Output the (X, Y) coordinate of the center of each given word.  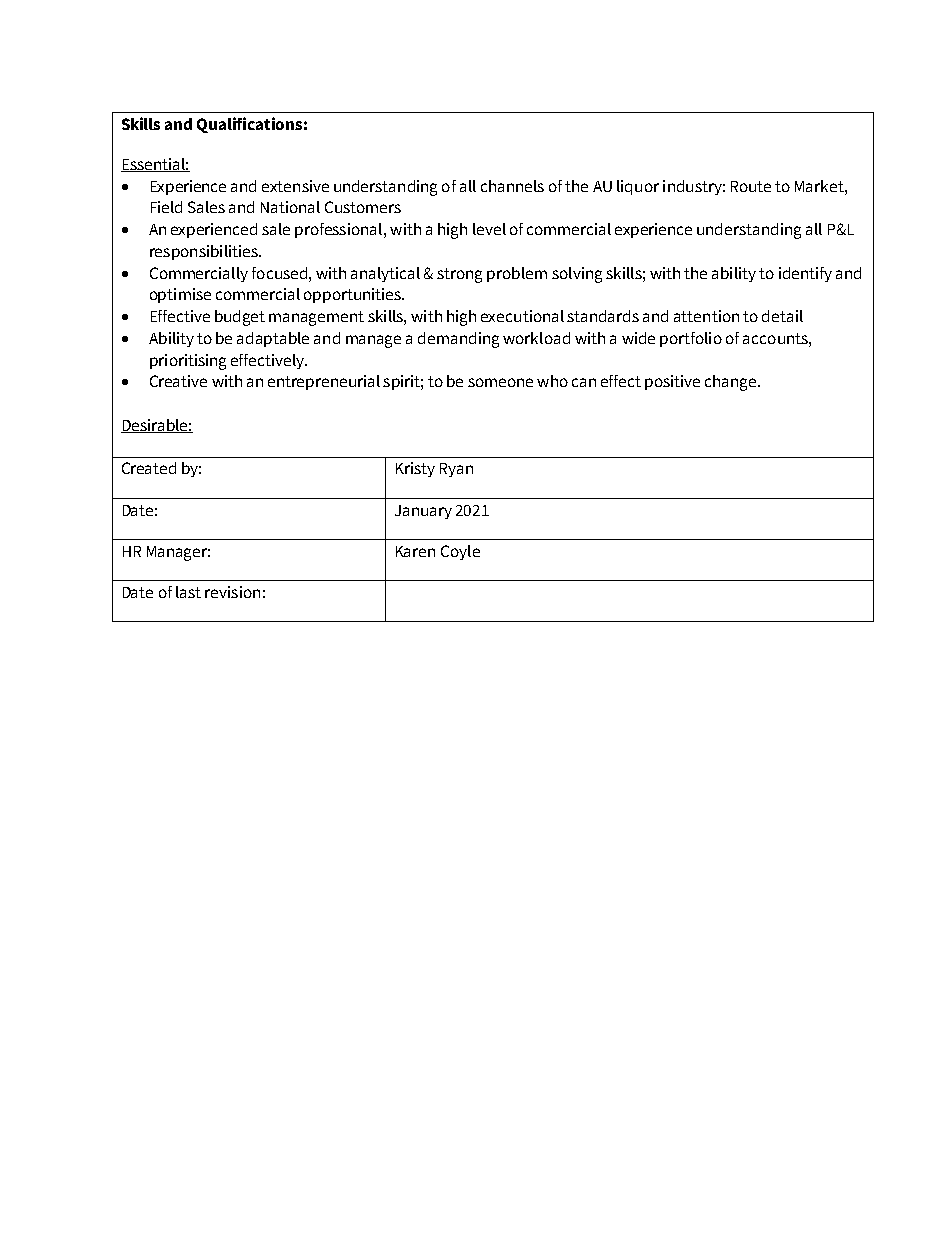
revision (232, 592)
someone (500, 382)
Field (166, 207)
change (732, 383)
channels (512, 186)
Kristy (415, 469)
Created (149, 468)
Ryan (456, 470)
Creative (178, 381)
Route (751, 186)
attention (706, 316)
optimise (180, 295)
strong (459, 275)
